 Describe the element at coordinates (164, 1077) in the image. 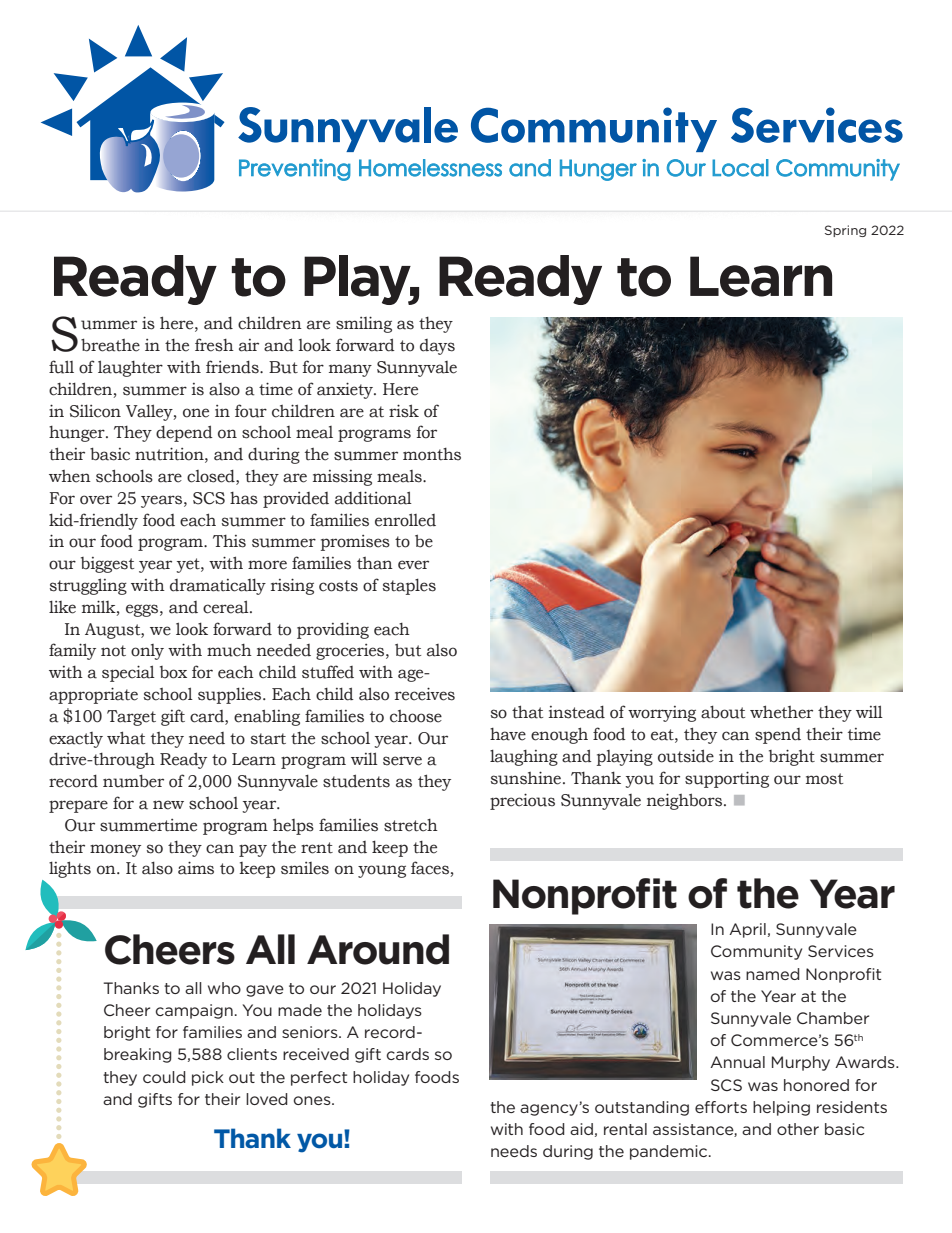

I see `could` at that location.
